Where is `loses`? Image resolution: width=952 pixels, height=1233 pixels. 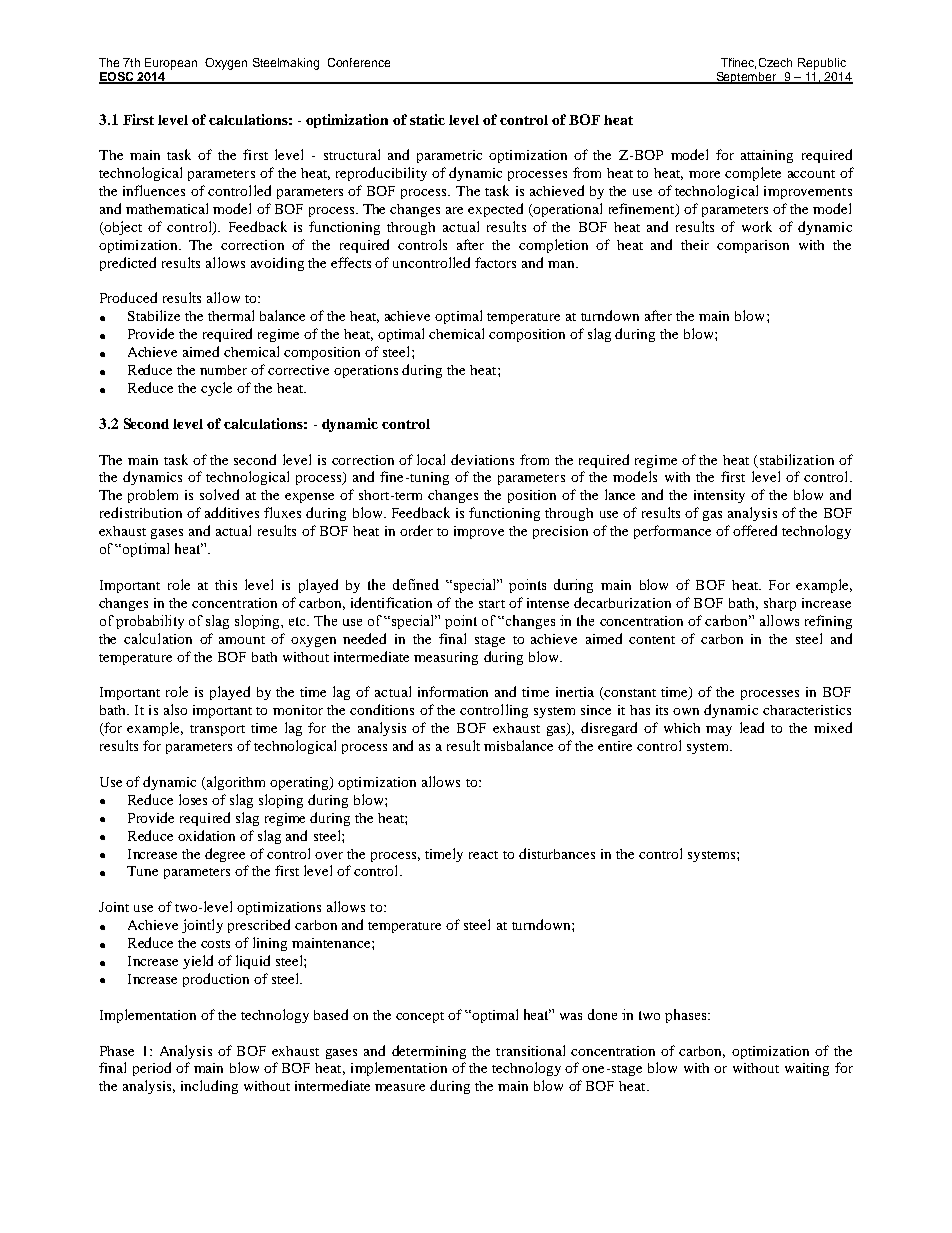 loses is located at coordinates (193, 799).
